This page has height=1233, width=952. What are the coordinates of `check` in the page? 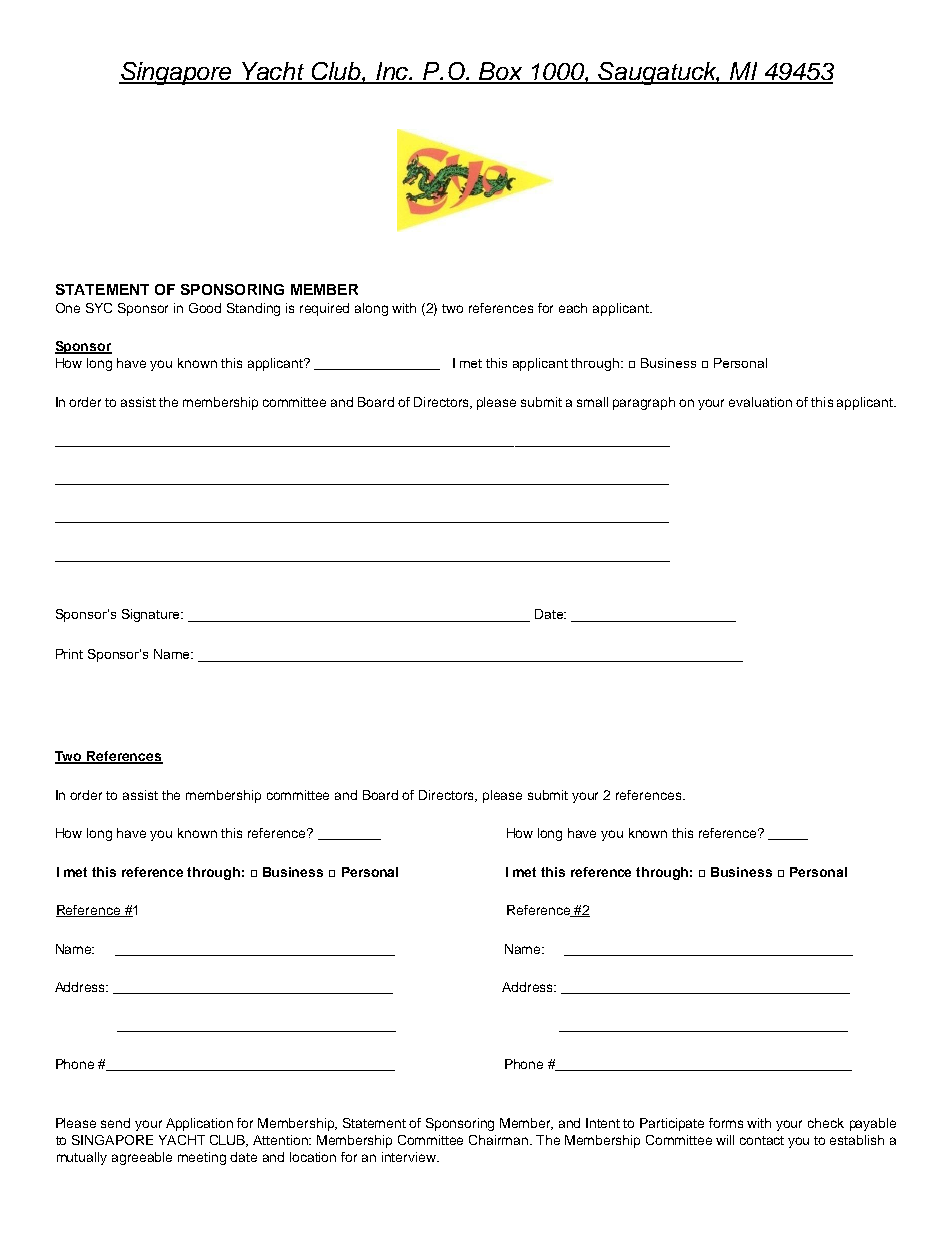 It's located at (826, 1123).
